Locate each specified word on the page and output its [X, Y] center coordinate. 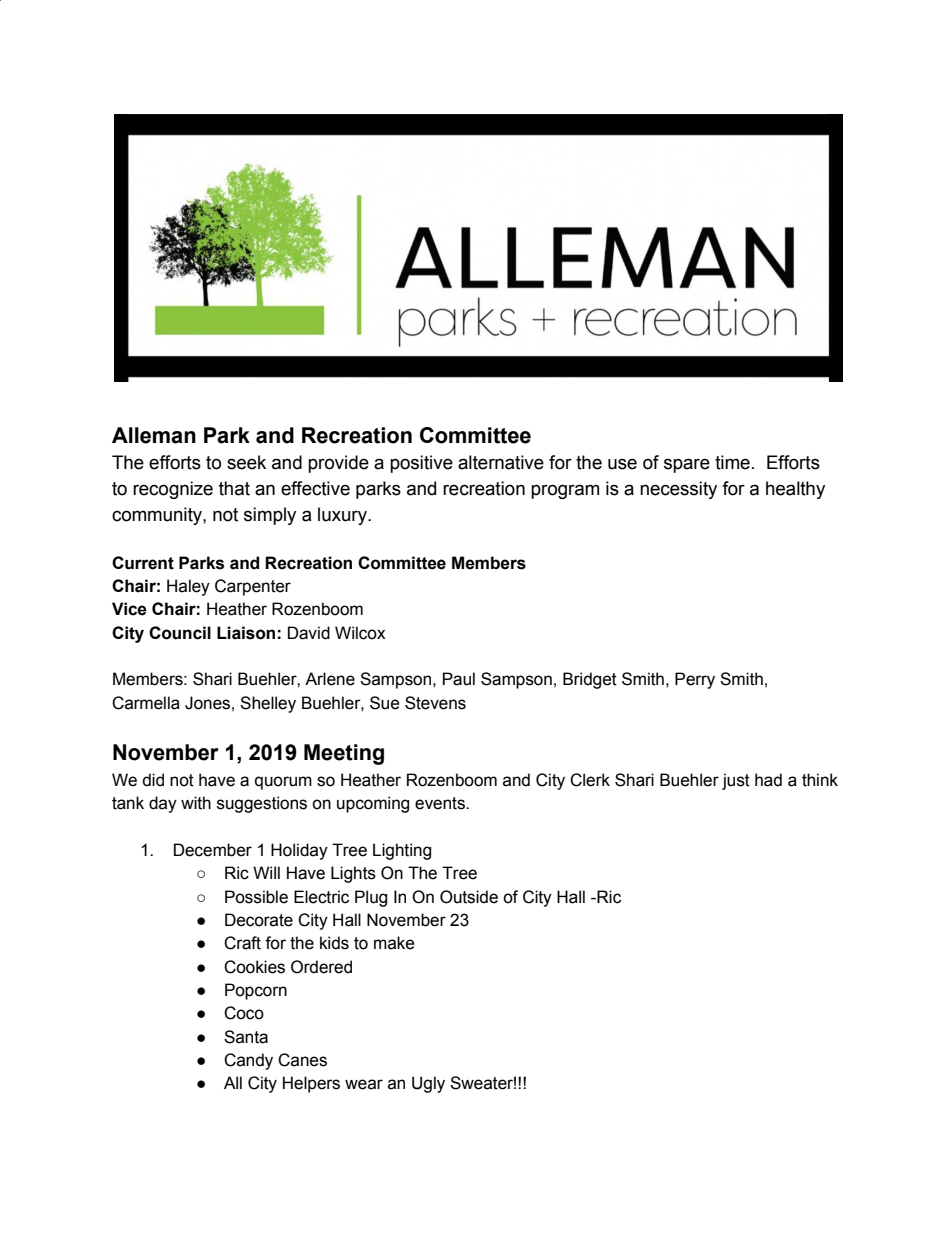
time [732, 462]
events [441, 803]
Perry [695, 680]
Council [180, 633]
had [768, 780]
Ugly [428, 1084]
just [736, 781]
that [234, 488]
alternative [501, 462]
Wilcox [360, 633]
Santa [246, 1037]
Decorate [259, 920]
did [153, 780]
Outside [469, 897]
